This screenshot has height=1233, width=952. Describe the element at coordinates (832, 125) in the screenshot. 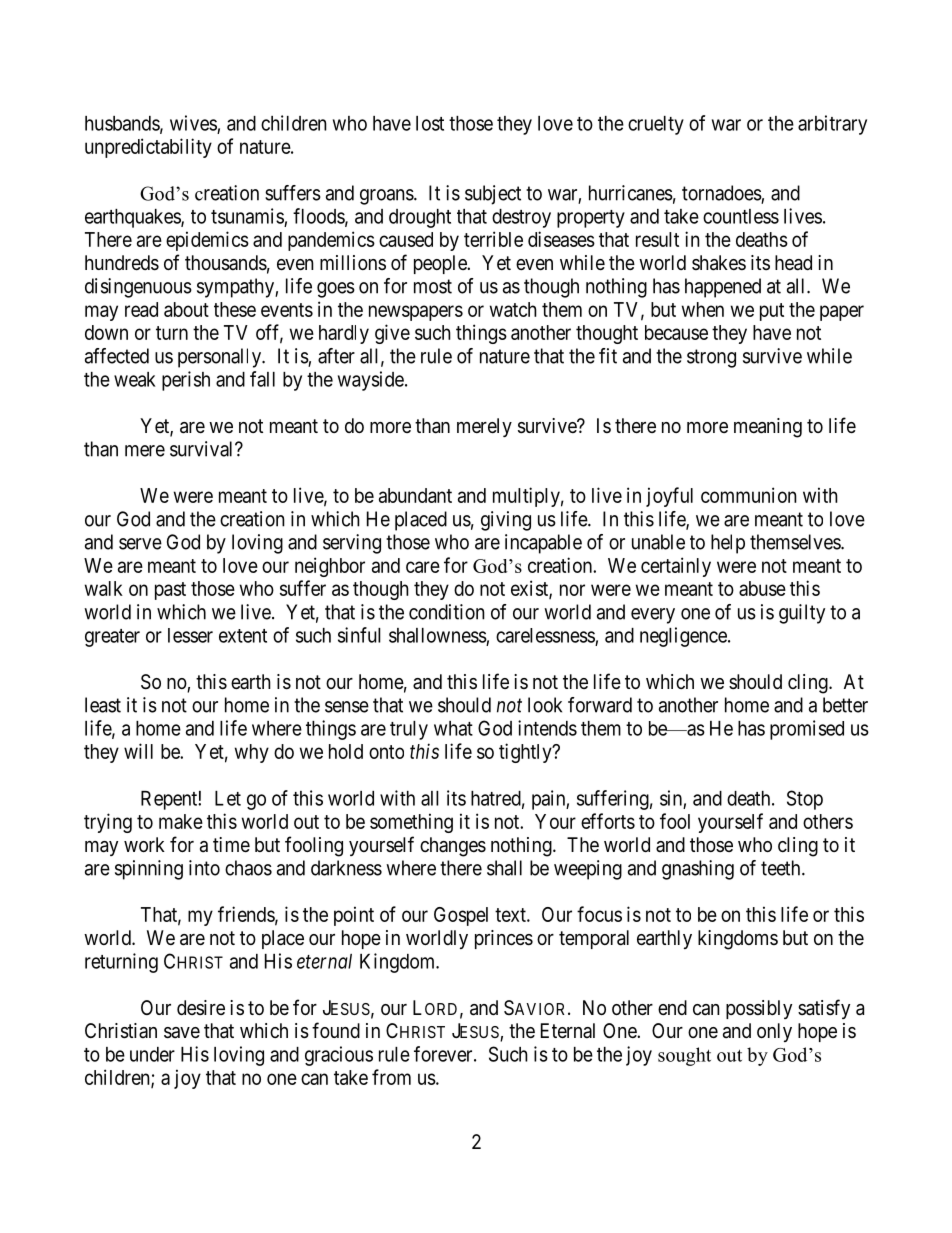

I see `arbitrary` at that location.
